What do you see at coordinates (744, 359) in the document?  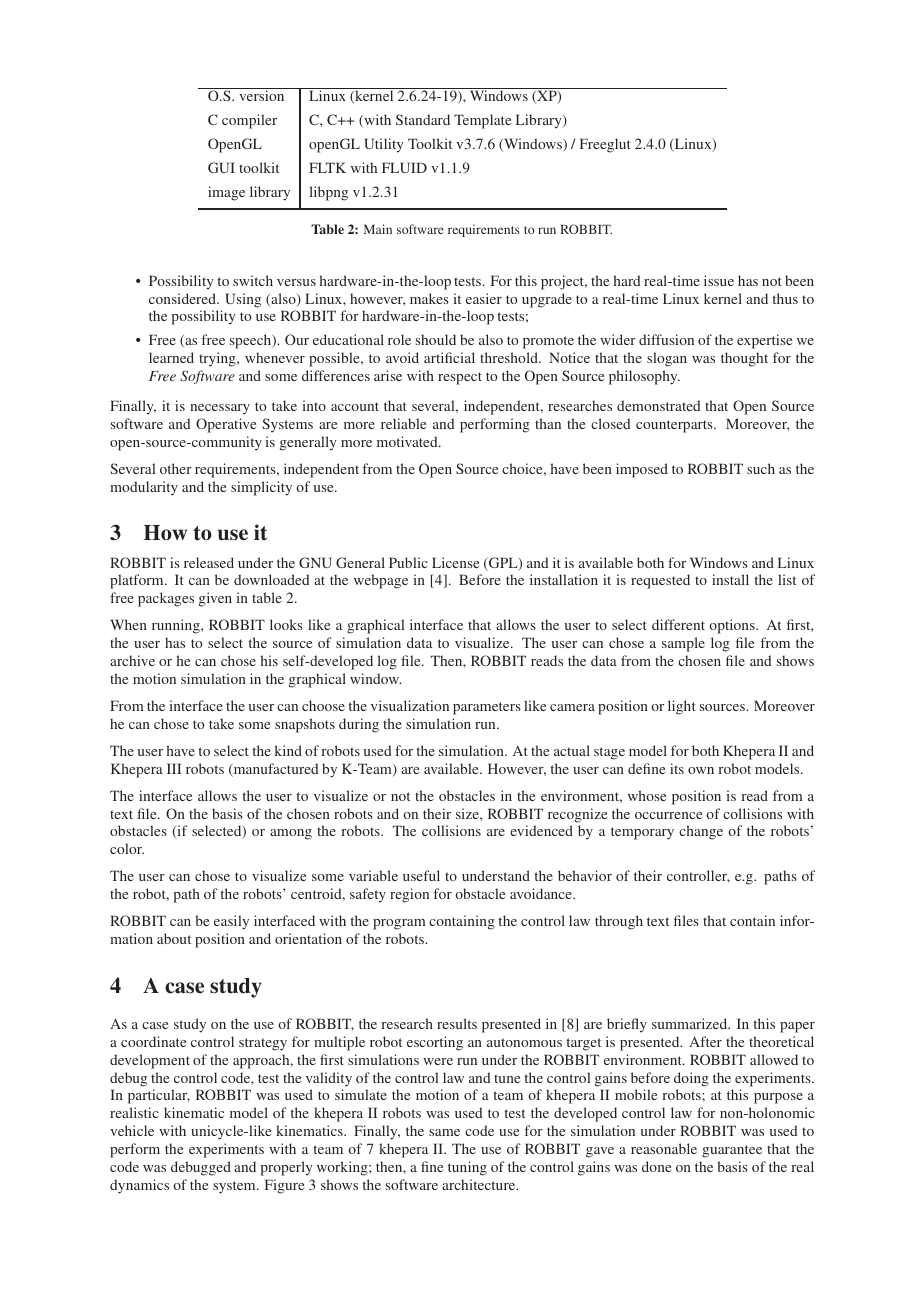 I see `thought` at bounding box center [744, 359].
